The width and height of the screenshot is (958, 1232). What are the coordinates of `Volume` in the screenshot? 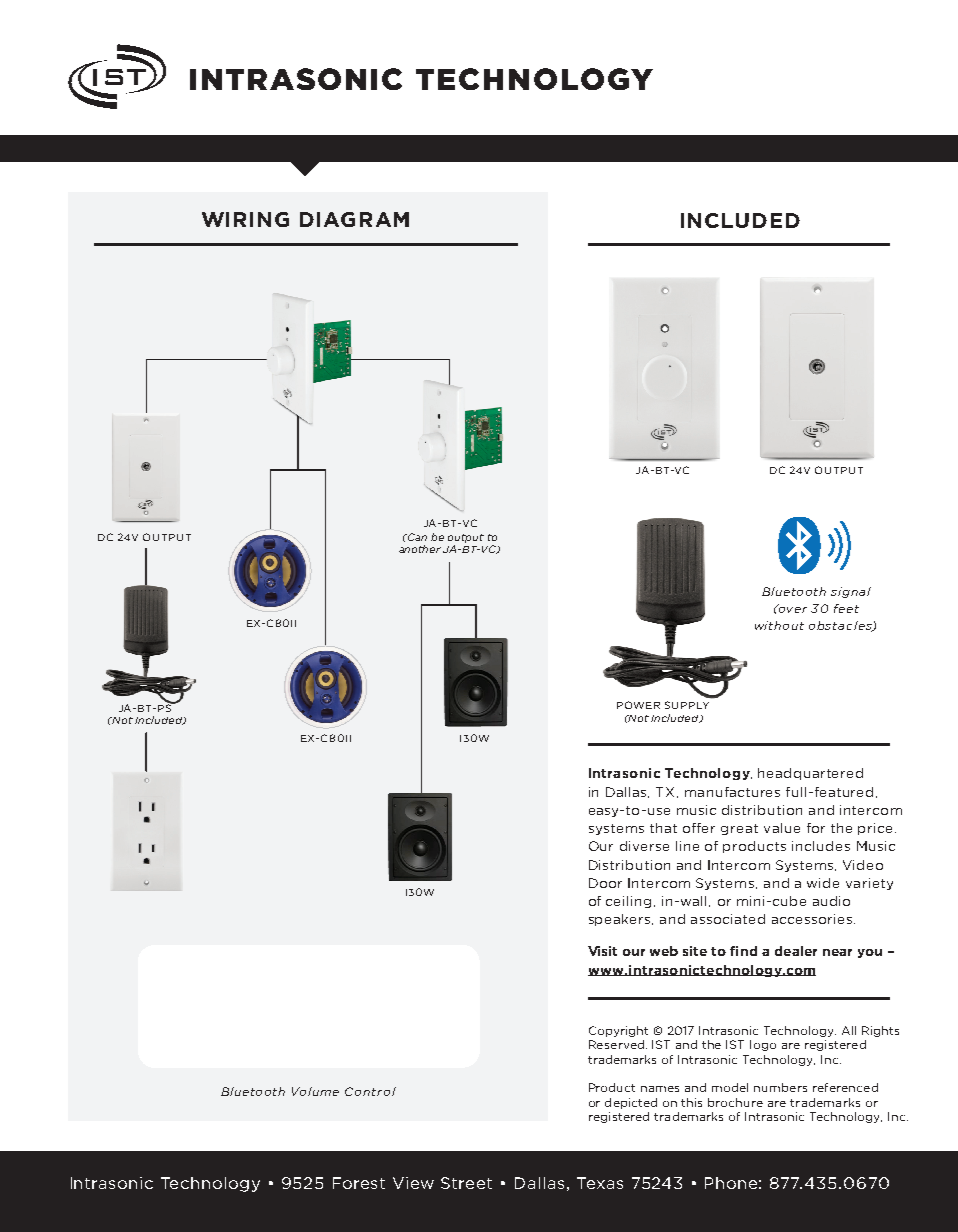 It's located at (315, 1091).
